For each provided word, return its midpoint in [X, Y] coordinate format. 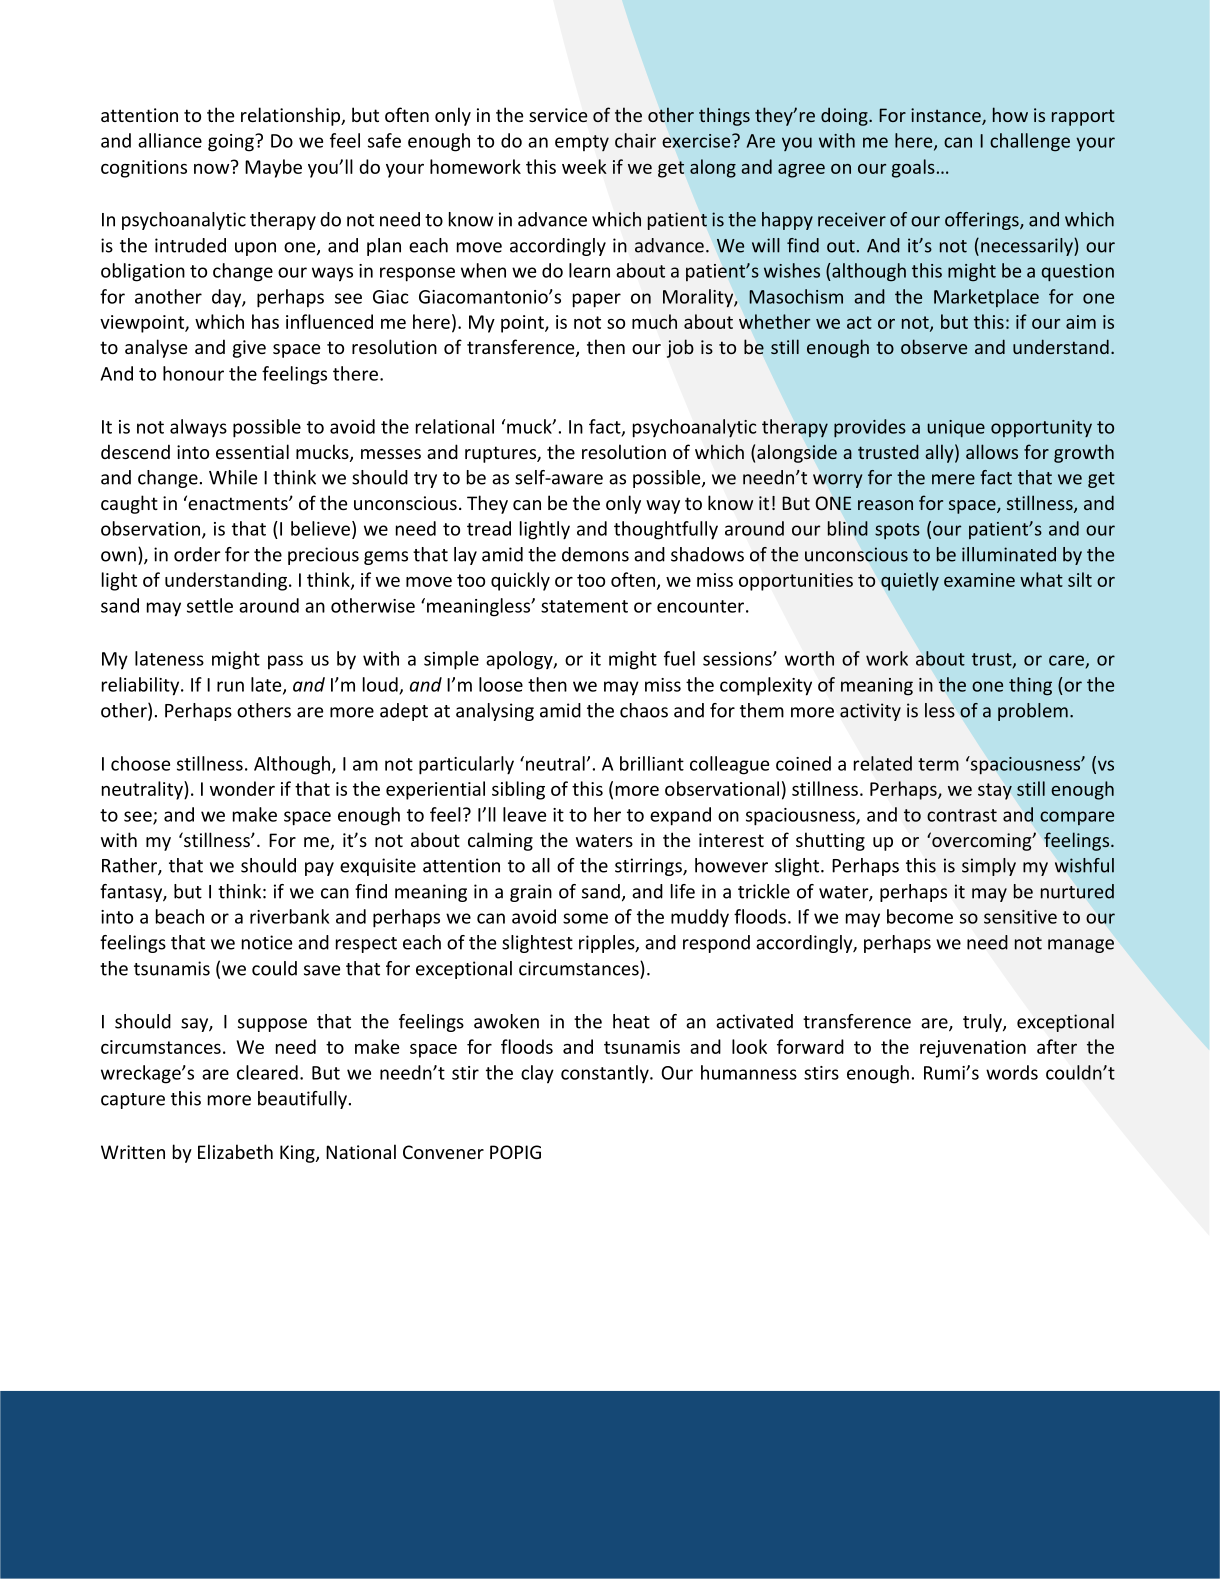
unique [956, 428]
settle [210, 605]
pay [319, 869]
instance [947, 116]
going [232, 143]
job [680, 348]
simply [989, 867]
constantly [606, 1074]
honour [193, 373]
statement [584, 606]
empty [582, 143]
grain [531, 893]
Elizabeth [235, 1151]
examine [979, 580]
